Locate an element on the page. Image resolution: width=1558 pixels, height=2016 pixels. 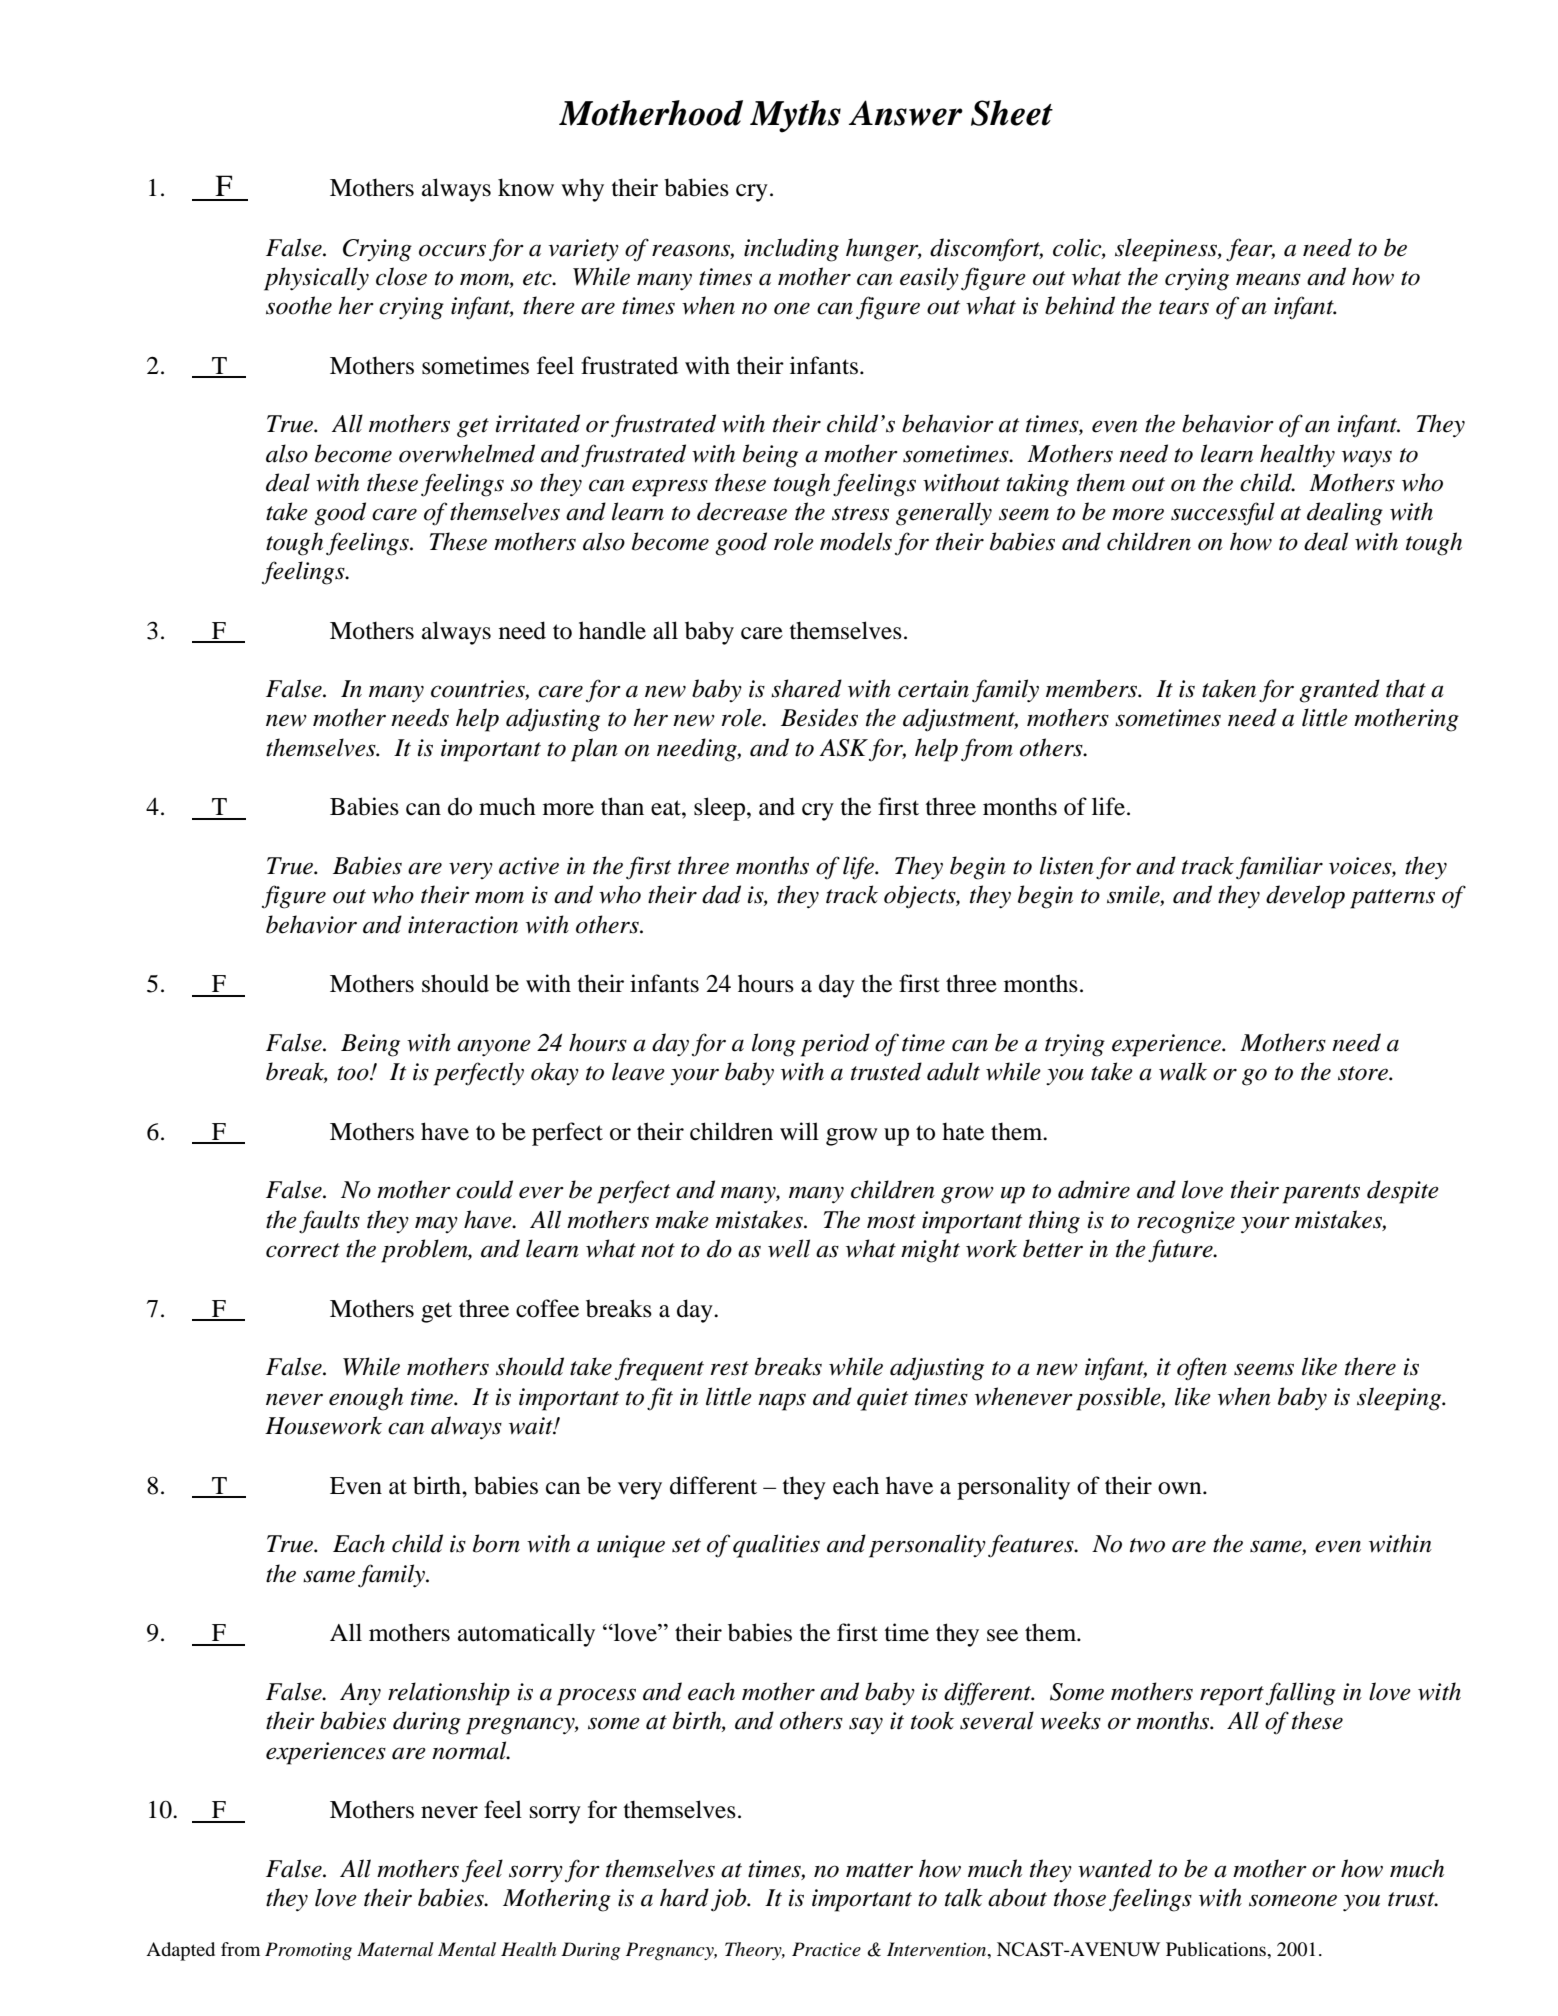
Myths is located at coordinates (795, 116).
